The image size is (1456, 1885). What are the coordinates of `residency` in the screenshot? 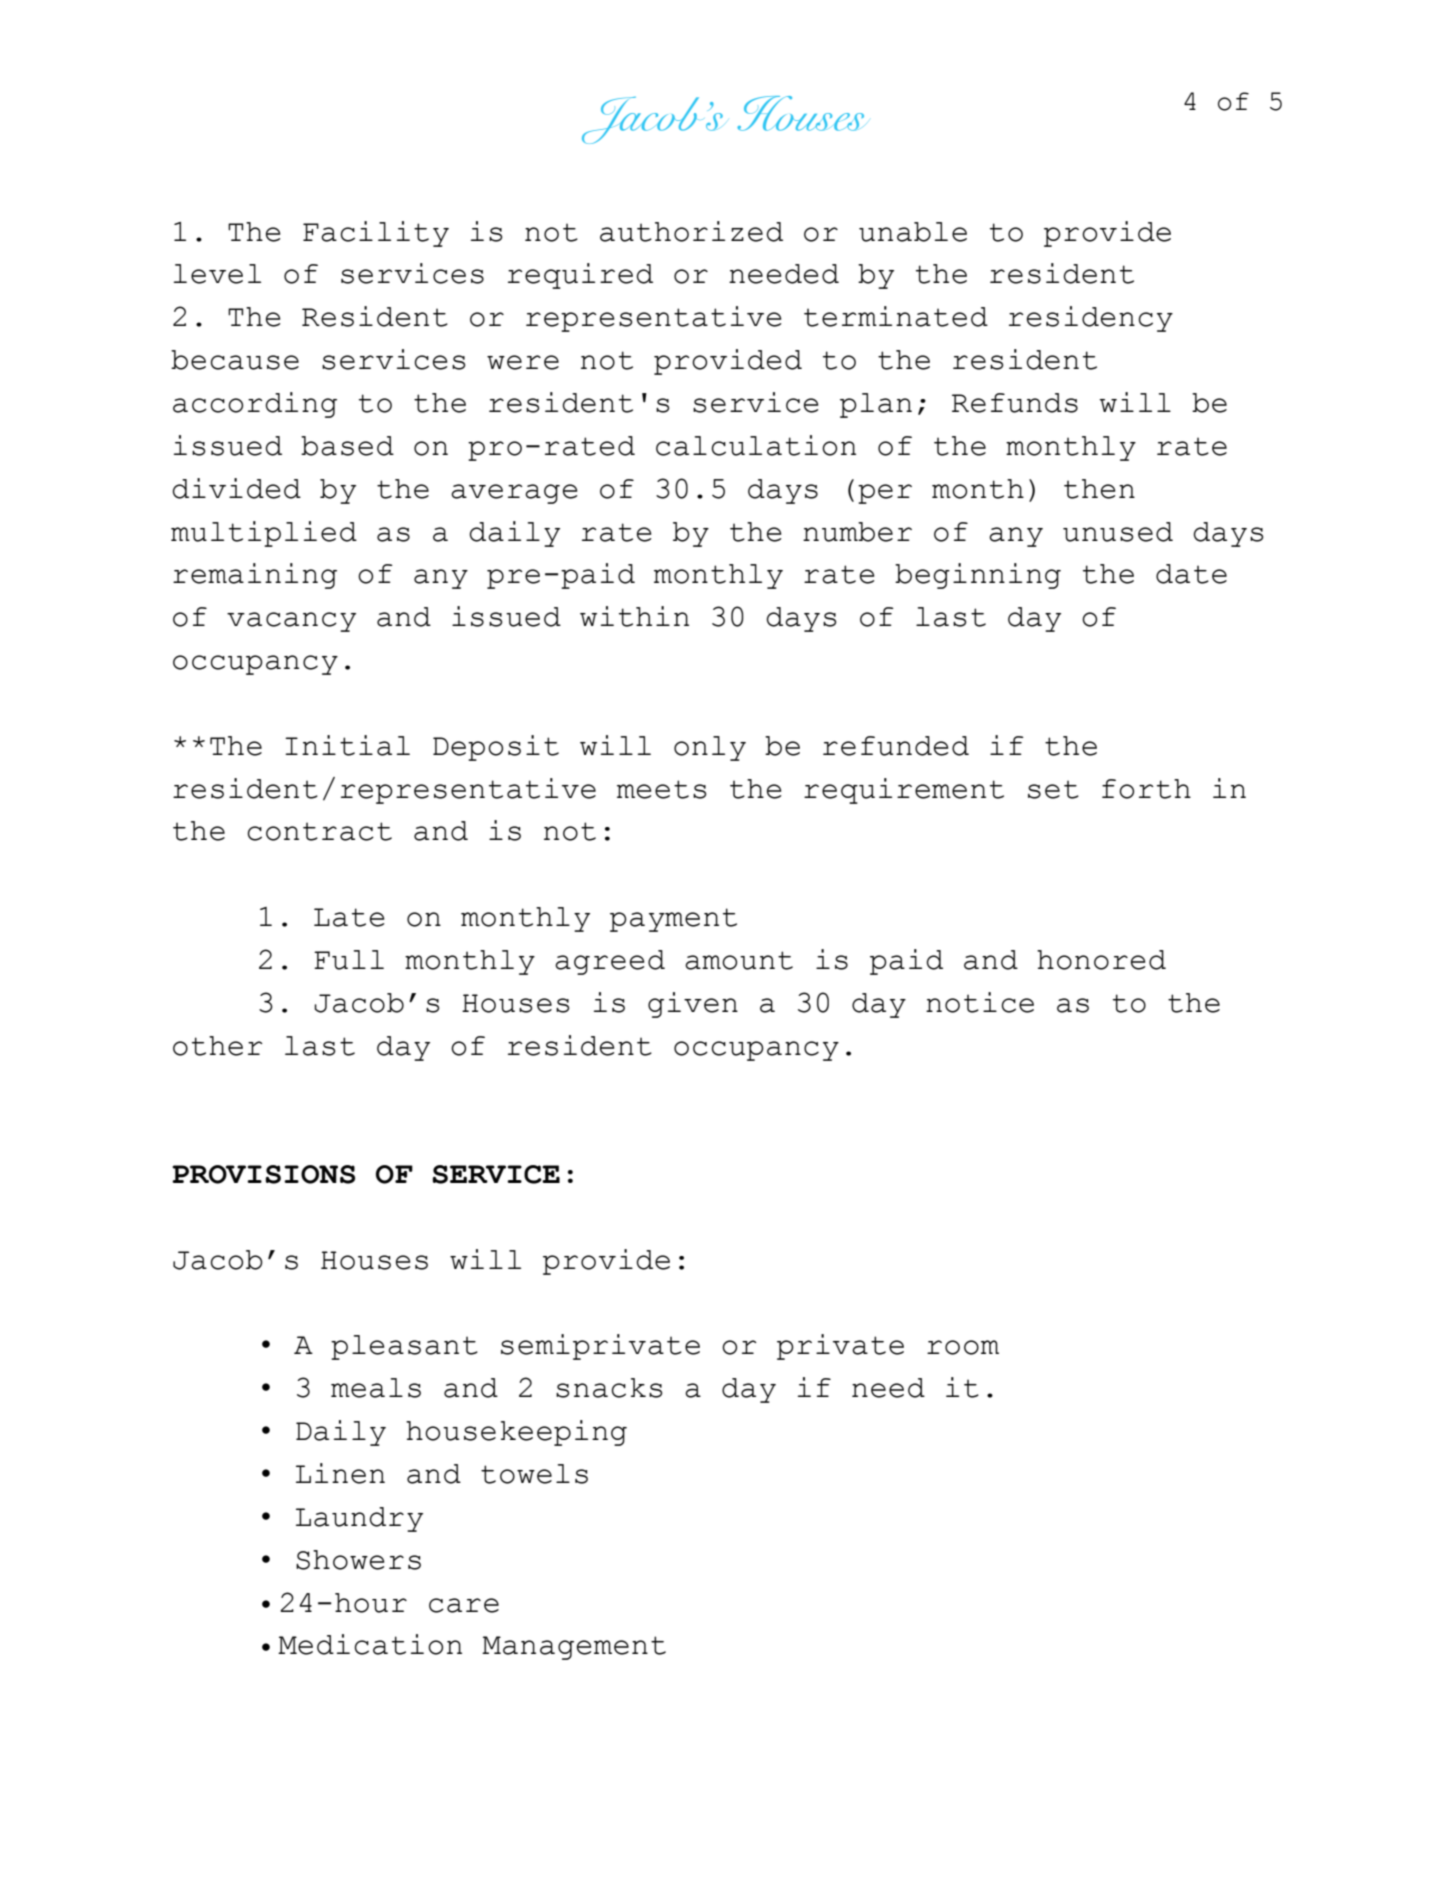 It's located at (1091, 319).
